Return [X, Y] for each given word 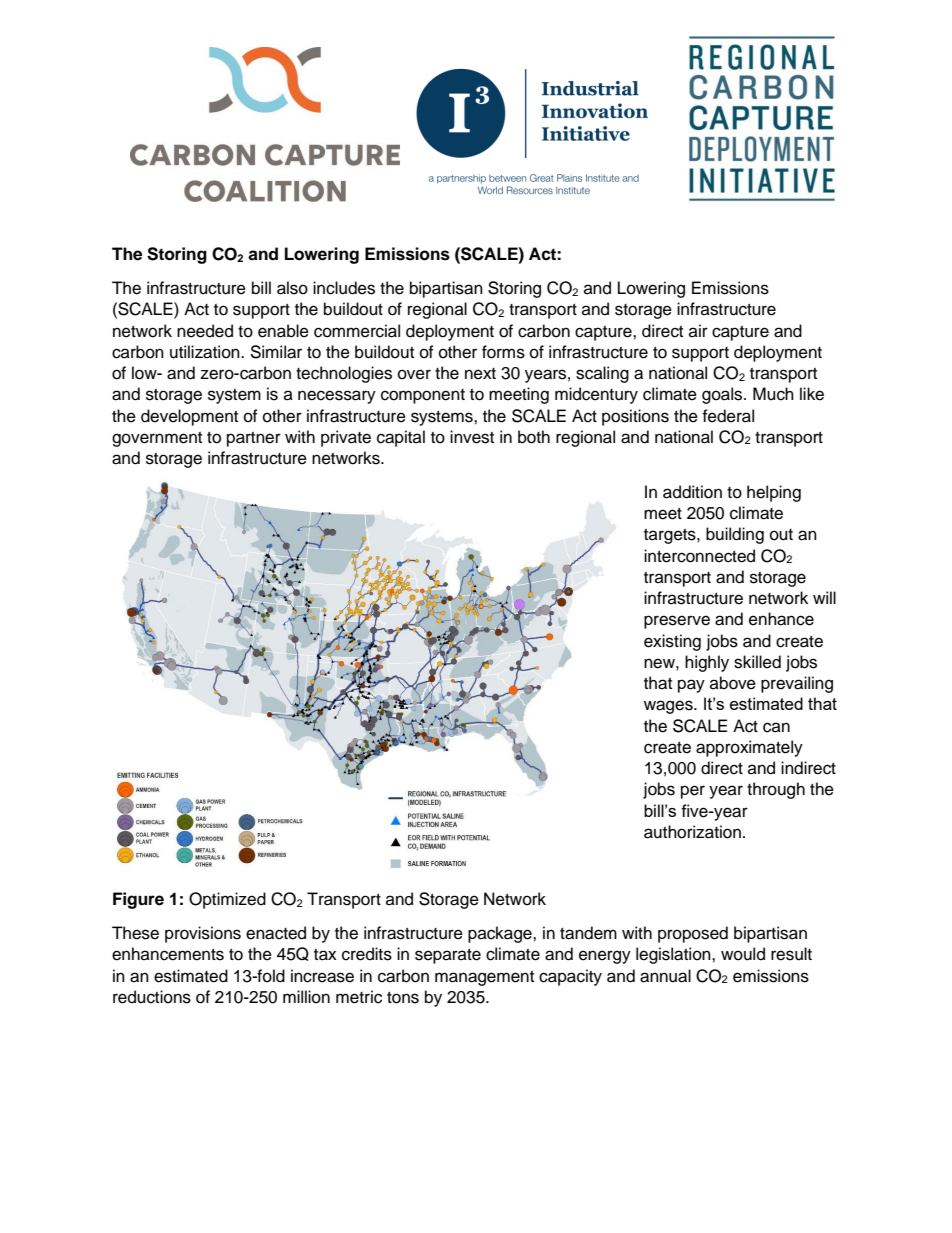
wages [669, 707]
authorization [692, 832]
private [346, 438]
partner [254, 439]
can [776, 727]
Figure [138, 900]
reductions [152, 997]
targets [671, 536]
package [501, 934]
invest [472, 437]
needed [205, 331]
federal [728, 416]
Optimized [227, 900]
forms [503, 352]
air [698, 330]
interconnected [699, 556]
